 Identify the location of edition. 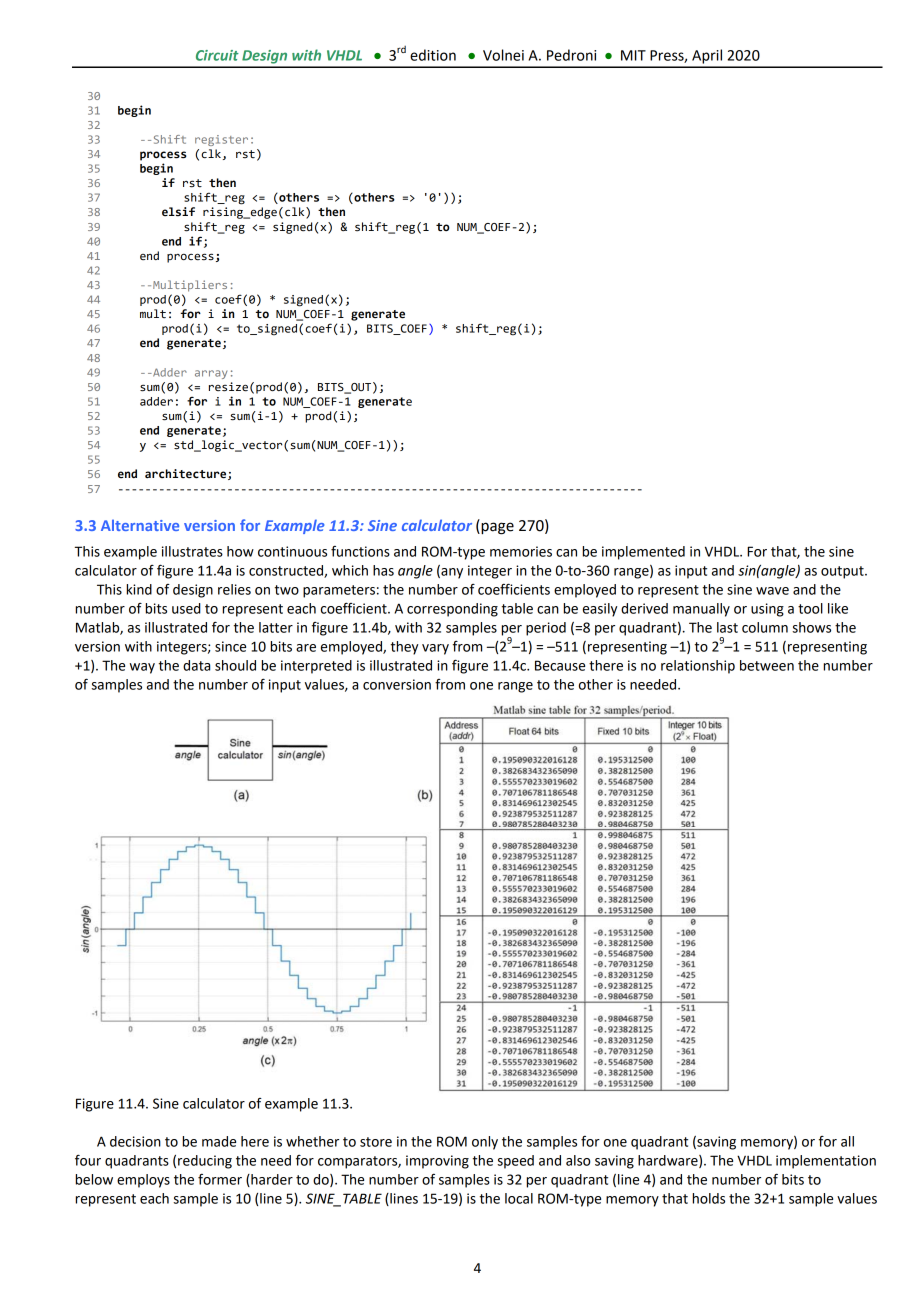
(433, 55).
